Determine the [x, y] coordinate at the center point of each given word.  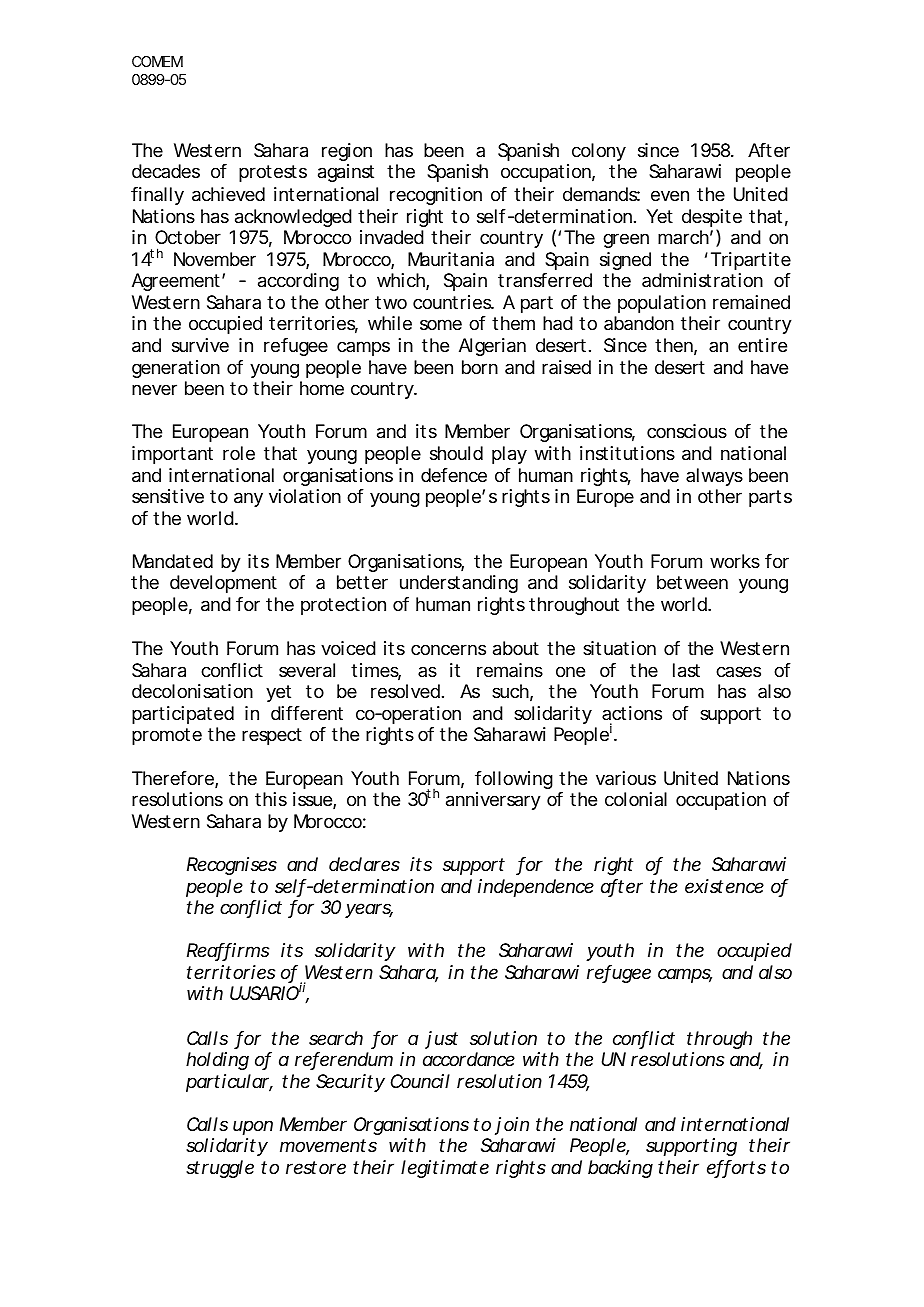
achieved [228, 194]
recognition [436, 196]
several [307, 670]
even [670, 195]
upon [253, 1127]
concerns [448, 649]
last [686, 670]
